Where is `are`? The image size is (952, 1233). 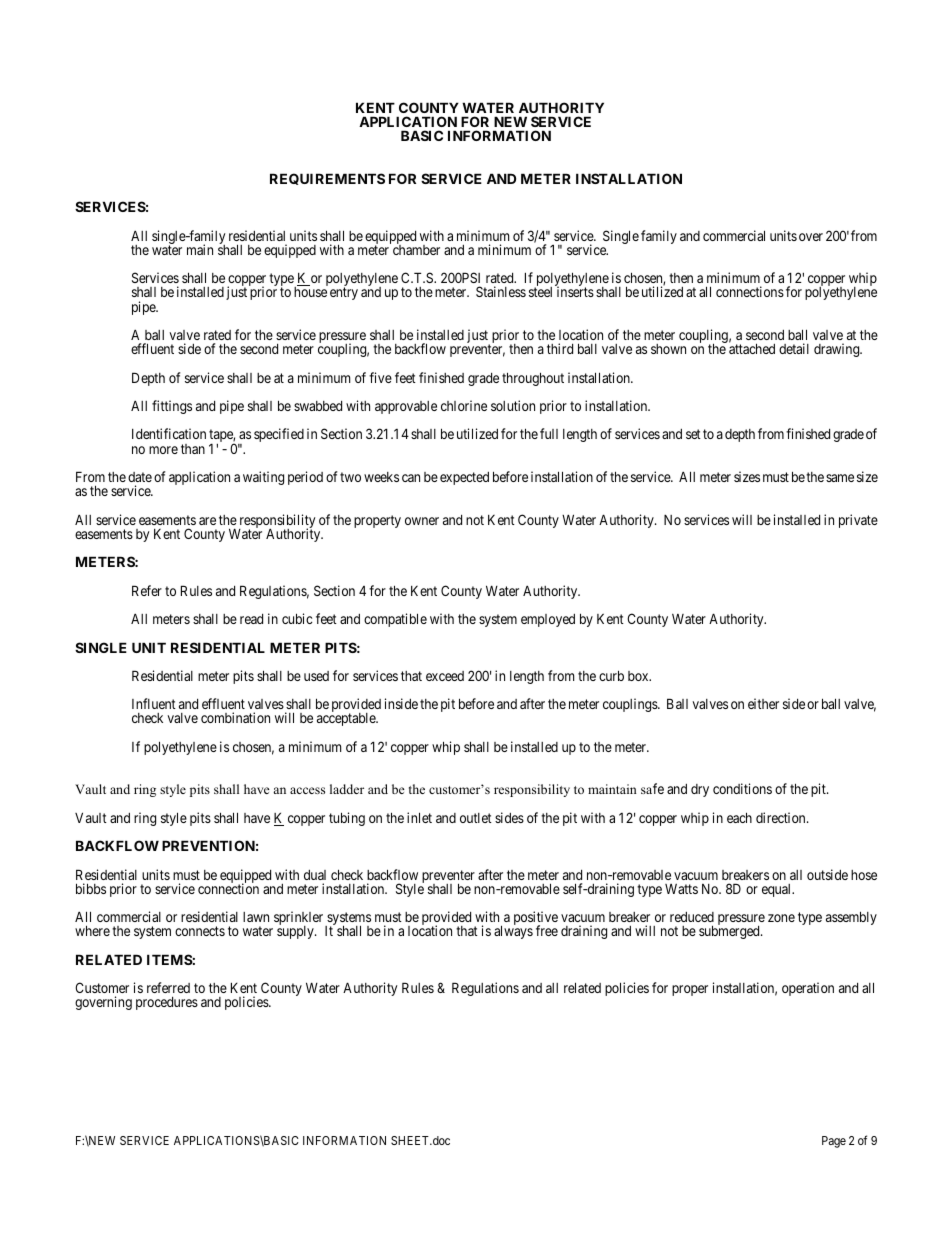 are is located at coordinates (207, 521).
